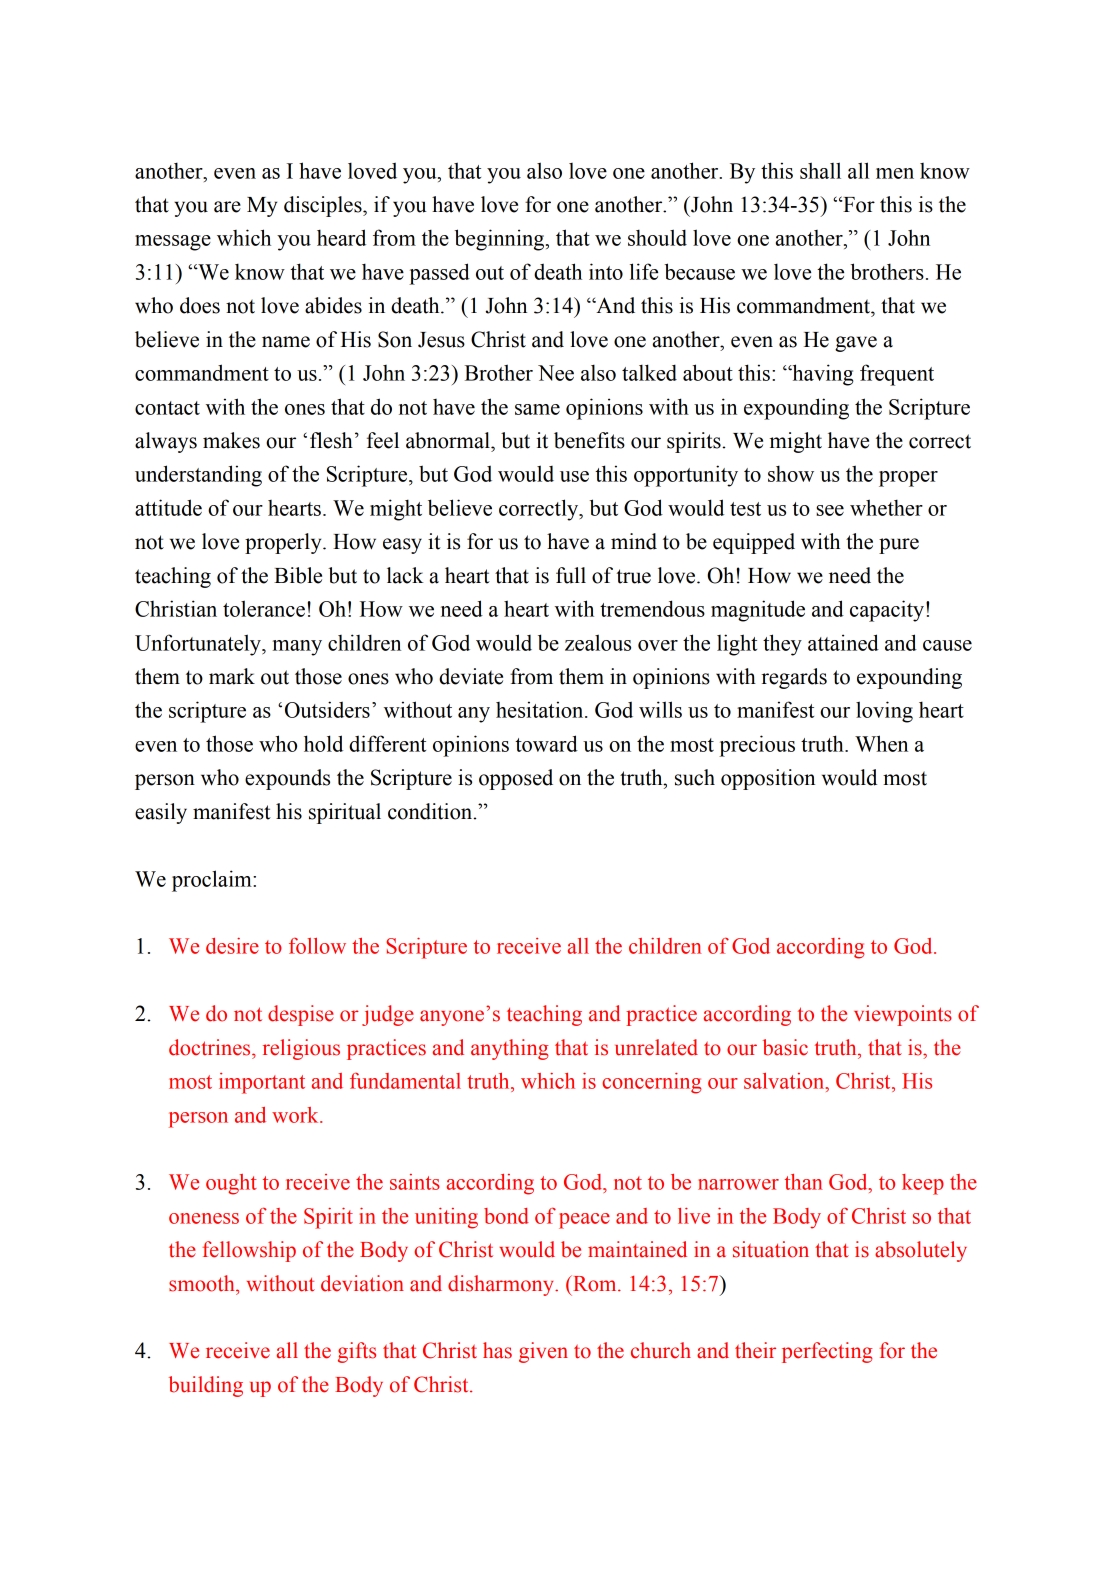 This document has height=1577, width=1115. Describe the element at coordinates (571, 575) in the document. I see `full` at that location.
